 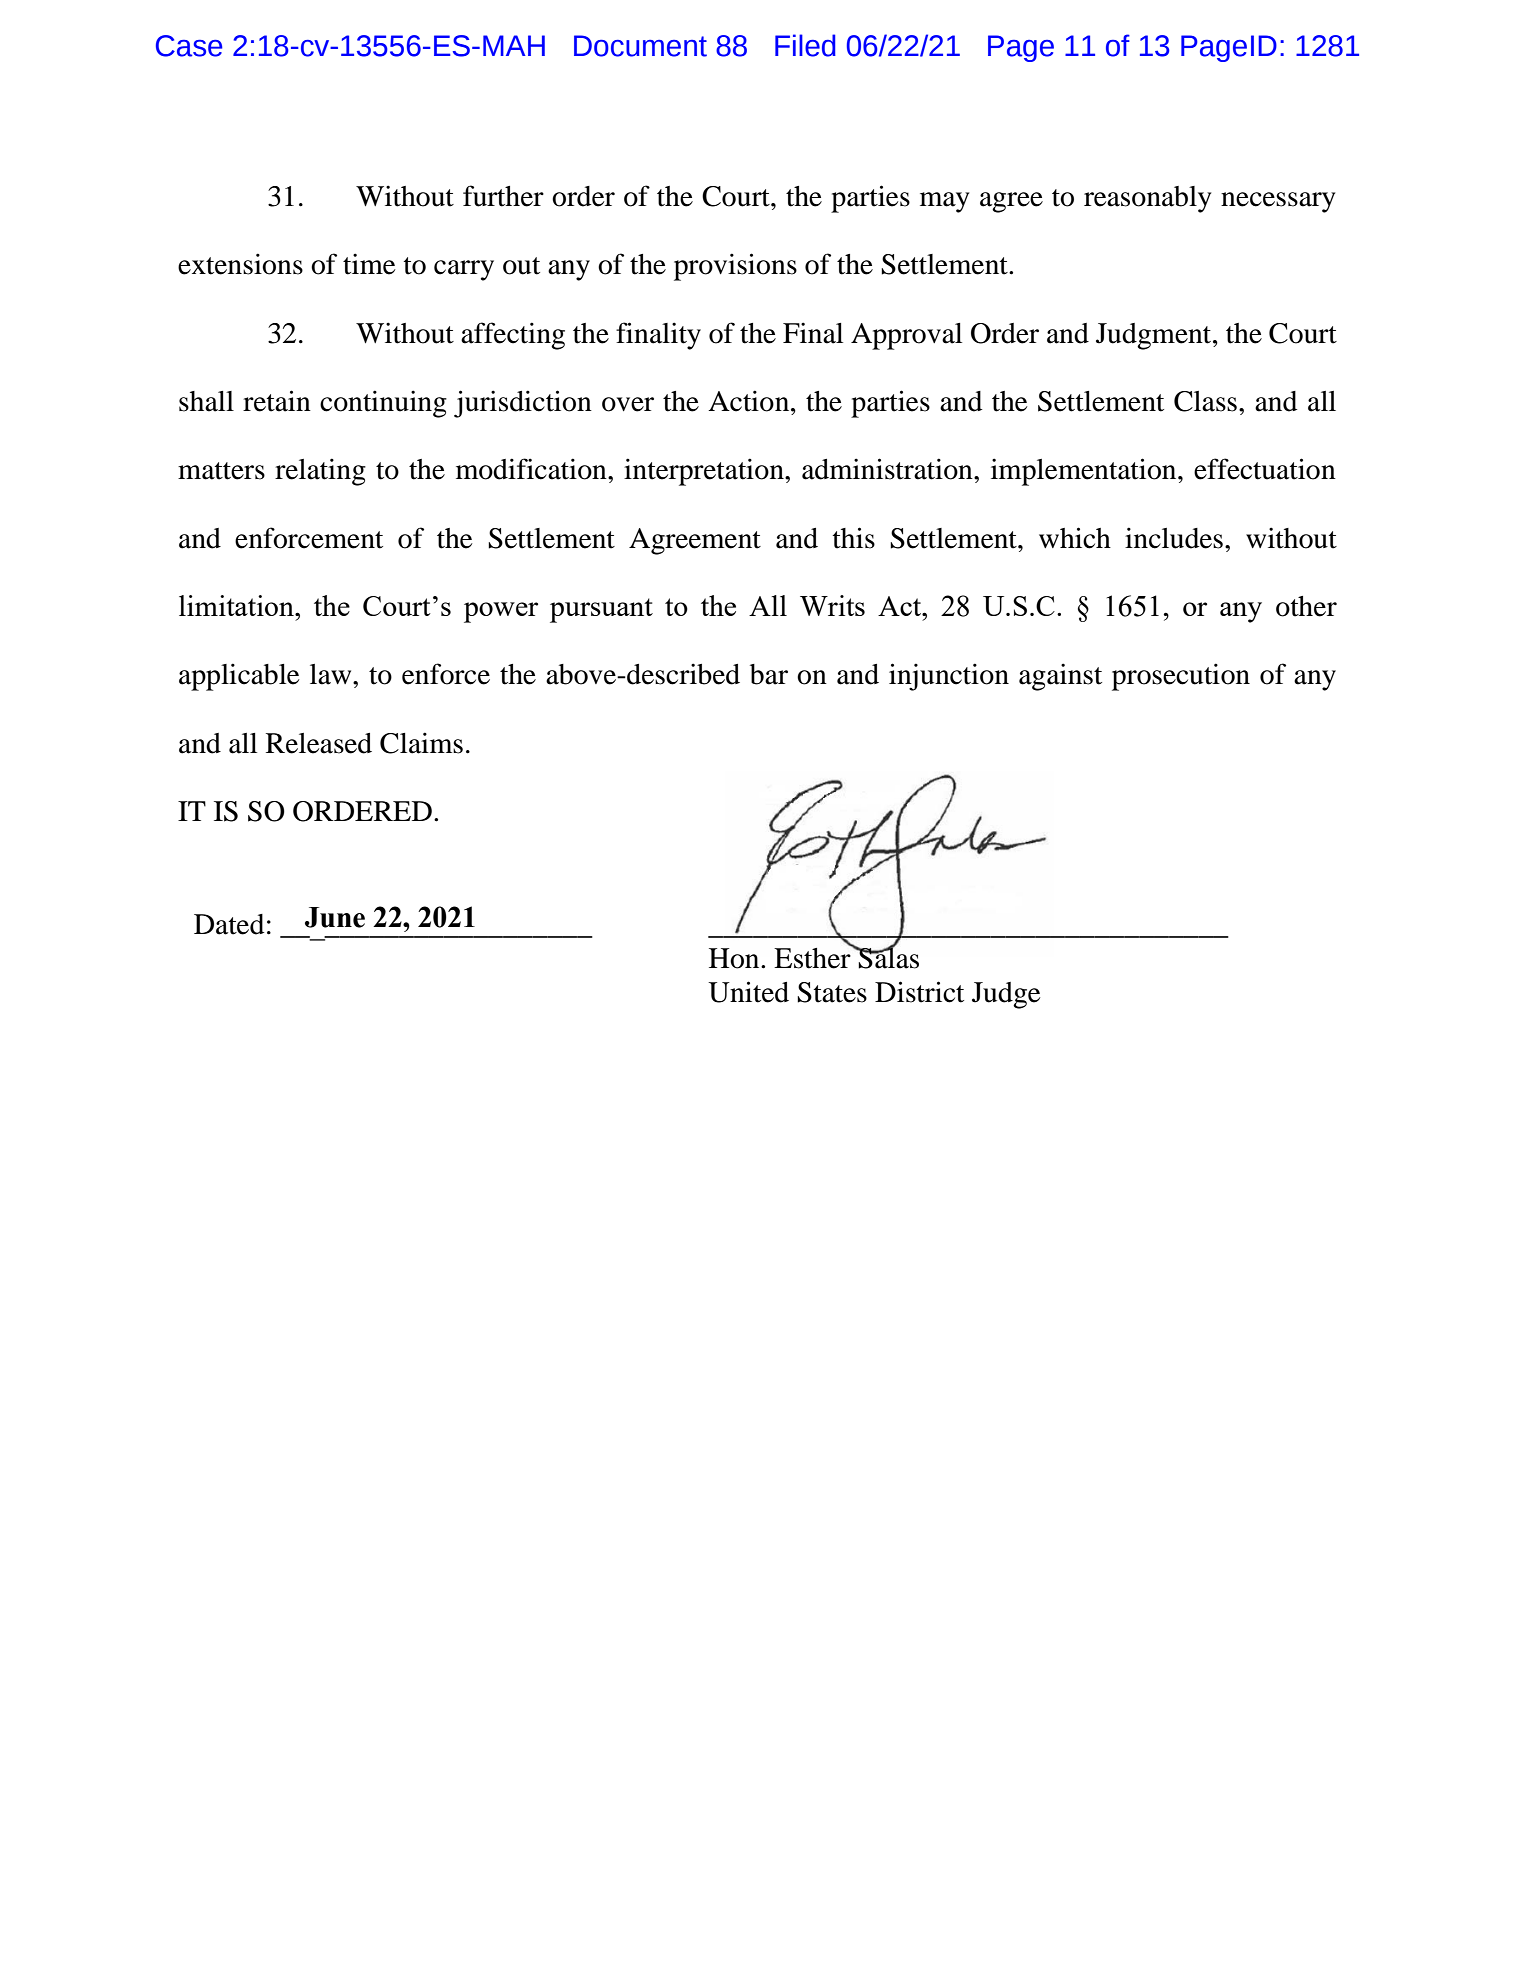 I want to click on June, so click(x=335, y=917).
